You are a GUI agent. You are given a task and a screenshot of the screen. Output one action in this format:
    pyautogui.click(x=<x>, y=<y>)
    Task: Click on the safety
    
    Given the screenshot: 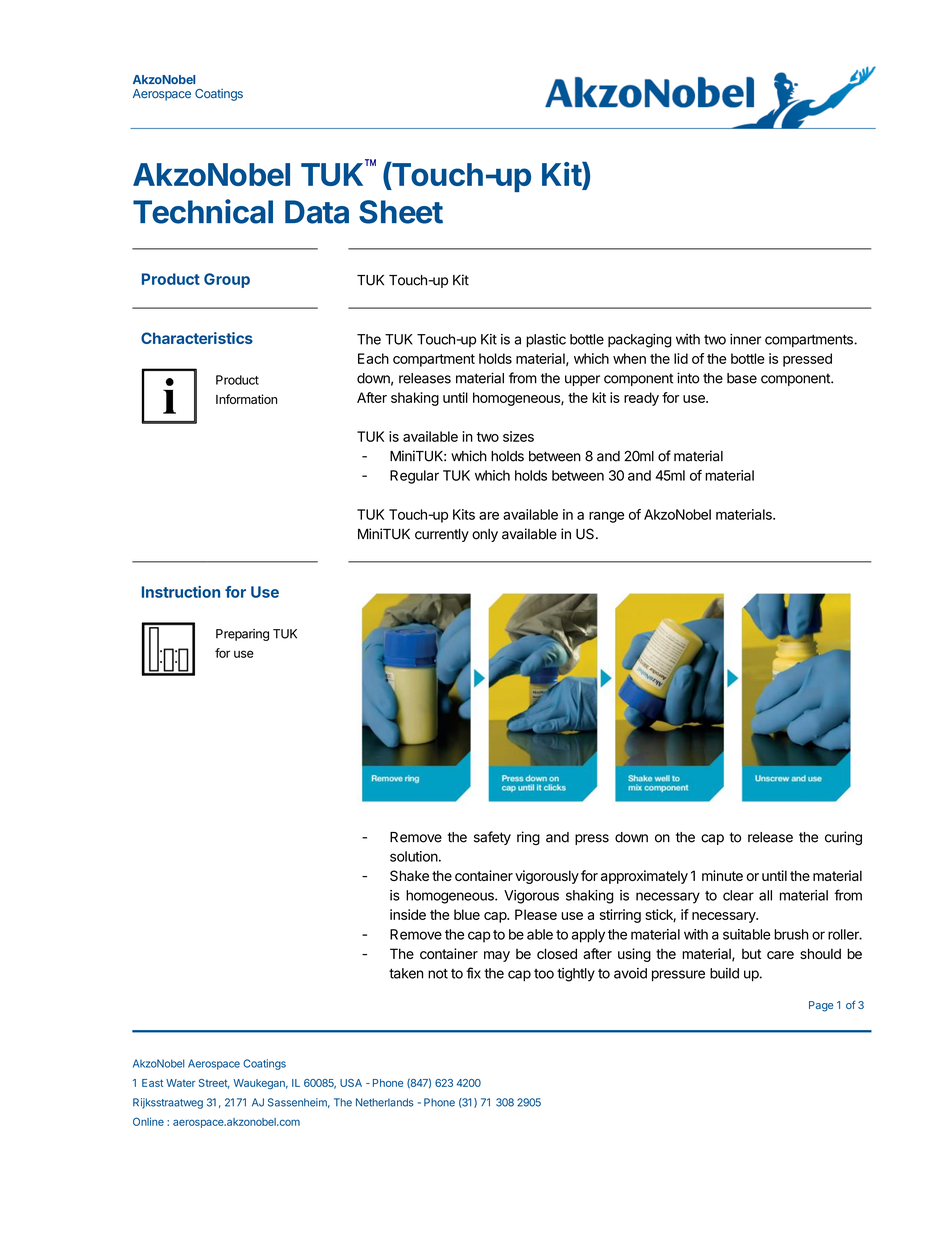 What is the action you would take?
    pyautogui.click(x=492, y=838)
